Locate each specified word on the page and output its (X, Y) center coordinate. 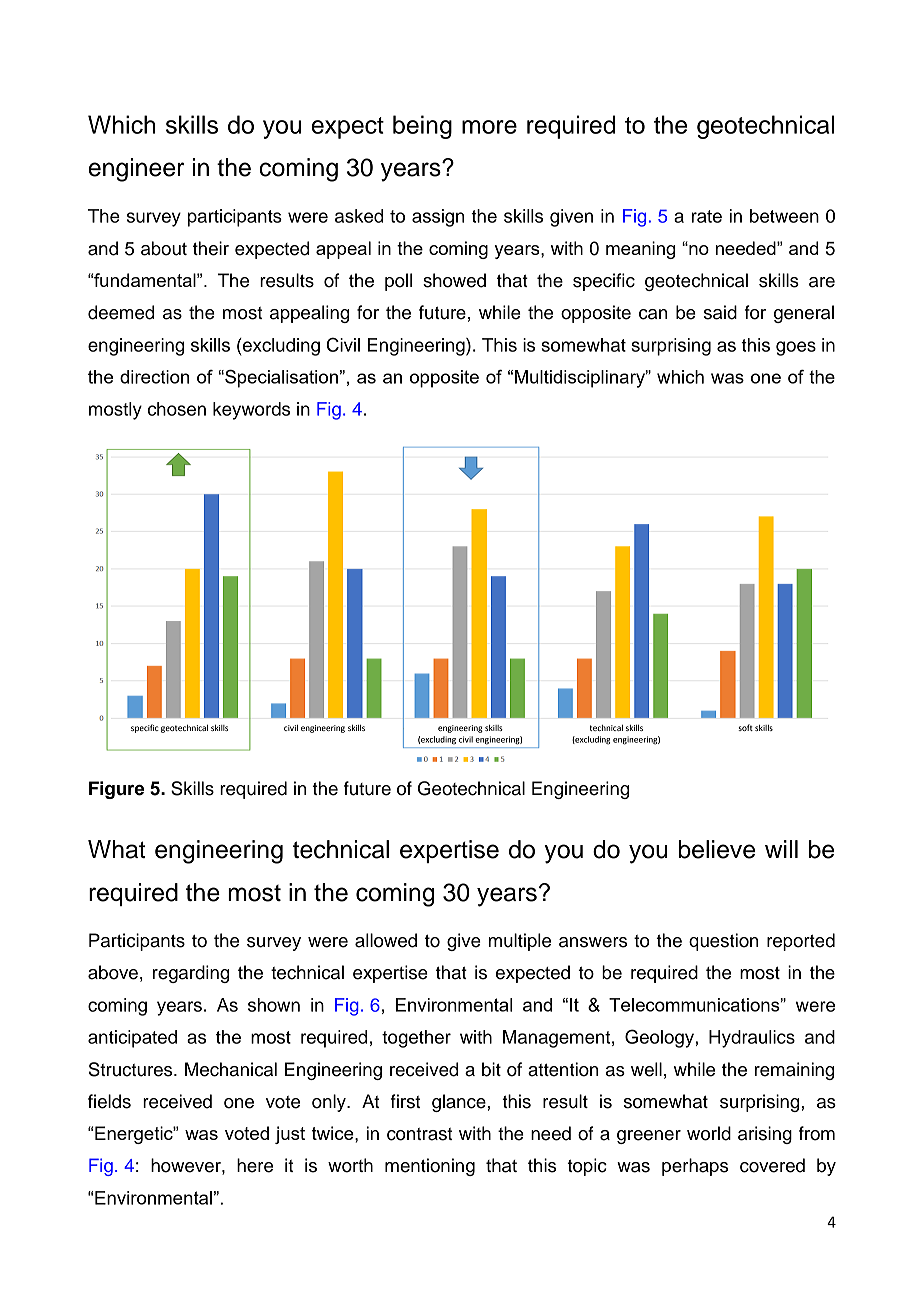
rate (707, 216)
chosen (177, 409)
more (489, 127)
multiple (520, 942)
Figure (116, 790)
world (709, 1133)
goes (796, 348)
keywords (251, 411)
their (211, 248)
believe (717, 849)
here (255, 1165)
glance (460, 1103)
